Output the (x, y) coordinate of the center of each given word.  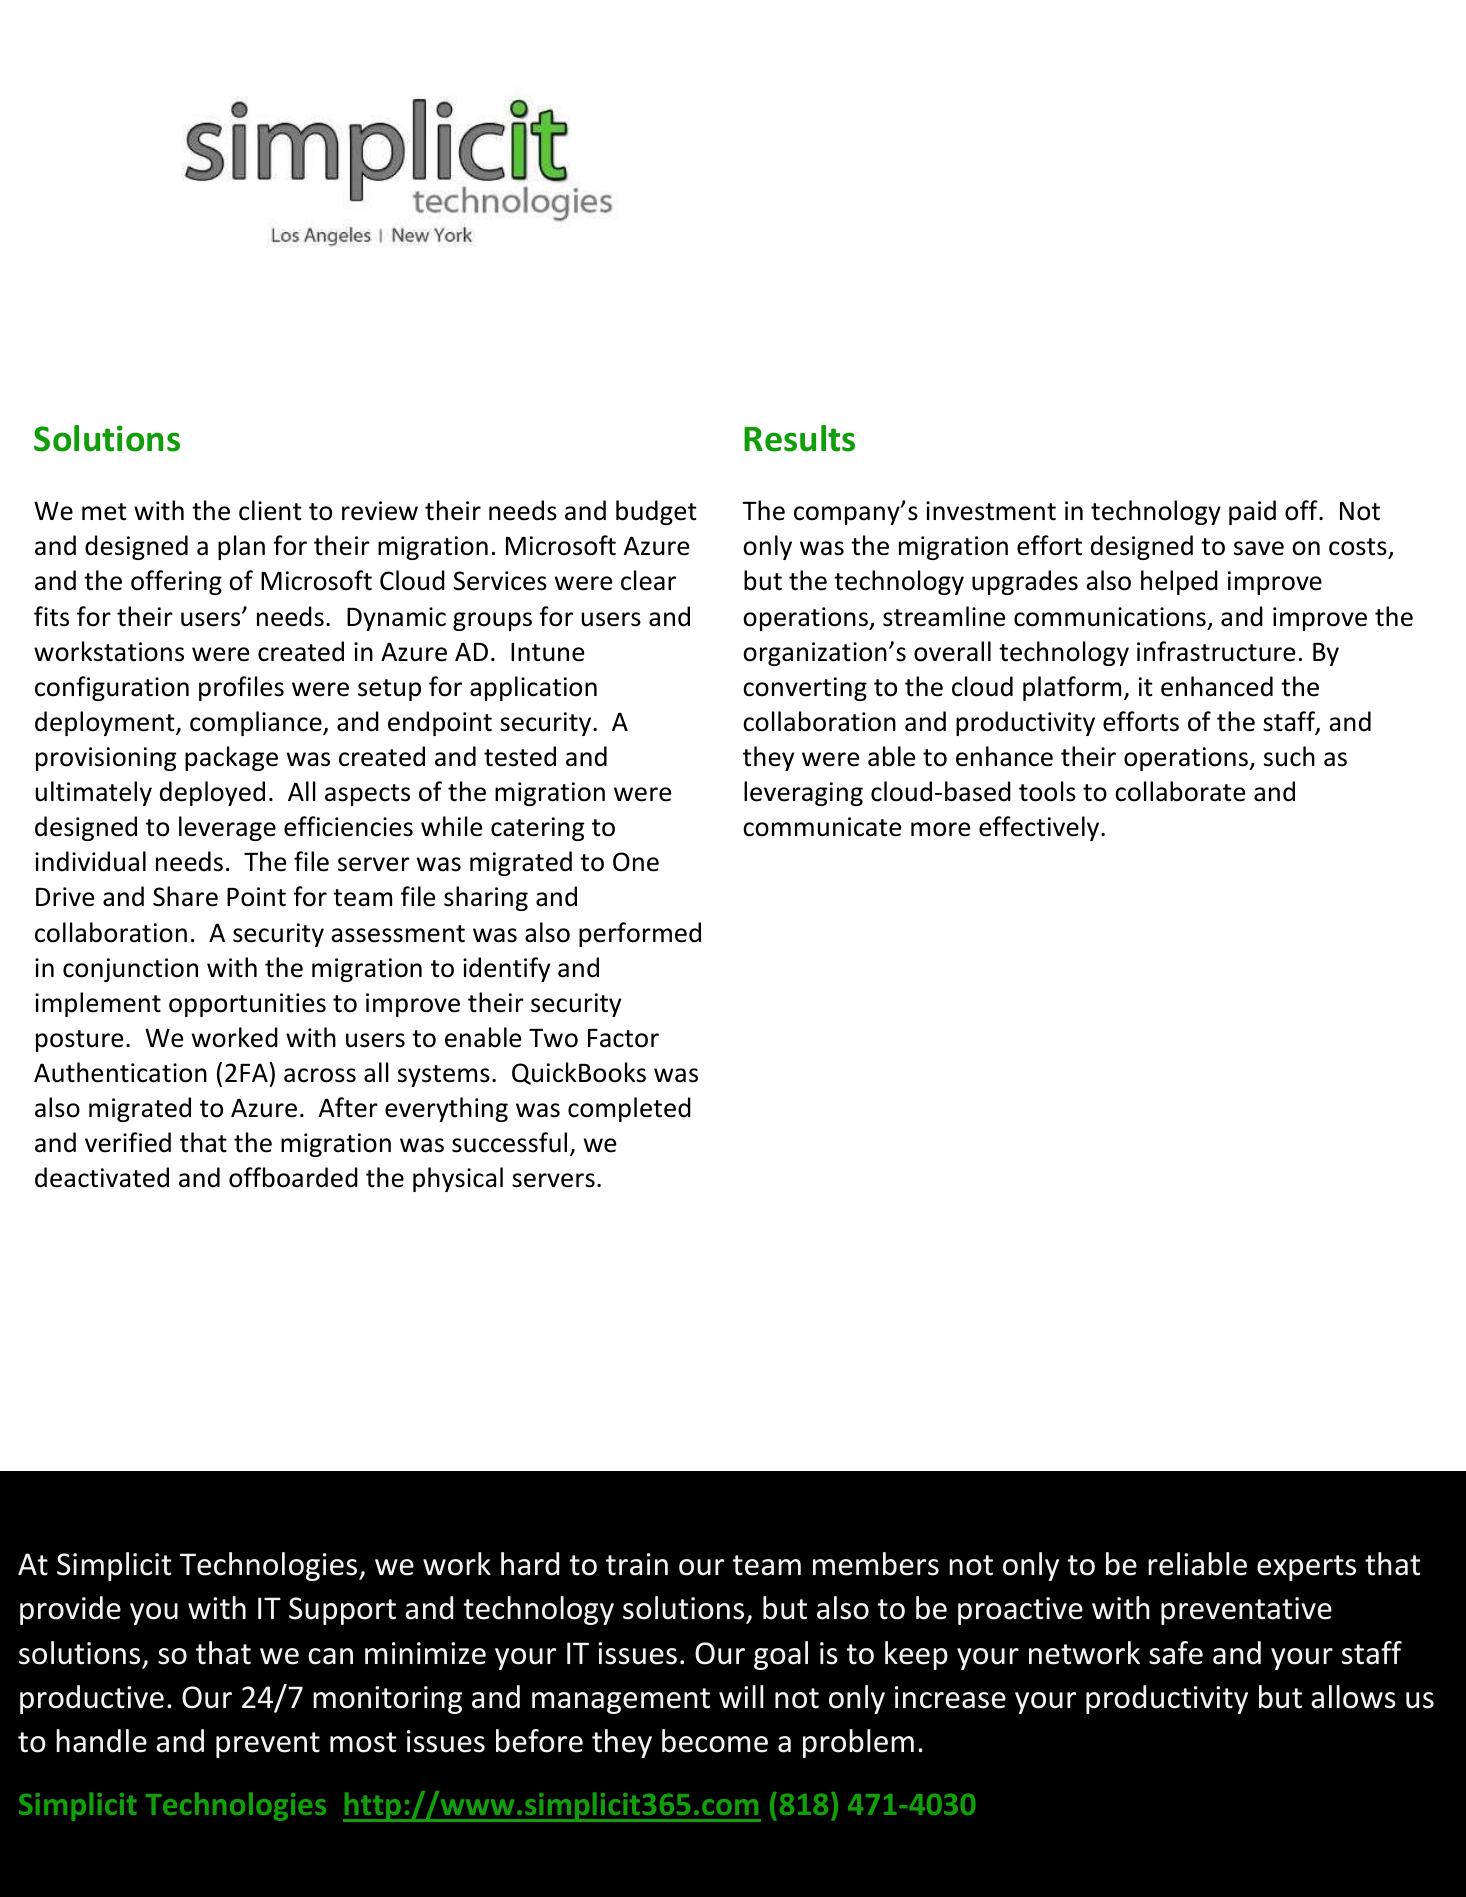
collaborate (1180, 791)
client (270, 510)
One (636, 862)
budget (656, 512)
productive (92, 1699)
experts (1306, 1568)
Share (185, 896)
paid (1252, 512)
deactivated (102, 1177)
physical (458, 1179)
